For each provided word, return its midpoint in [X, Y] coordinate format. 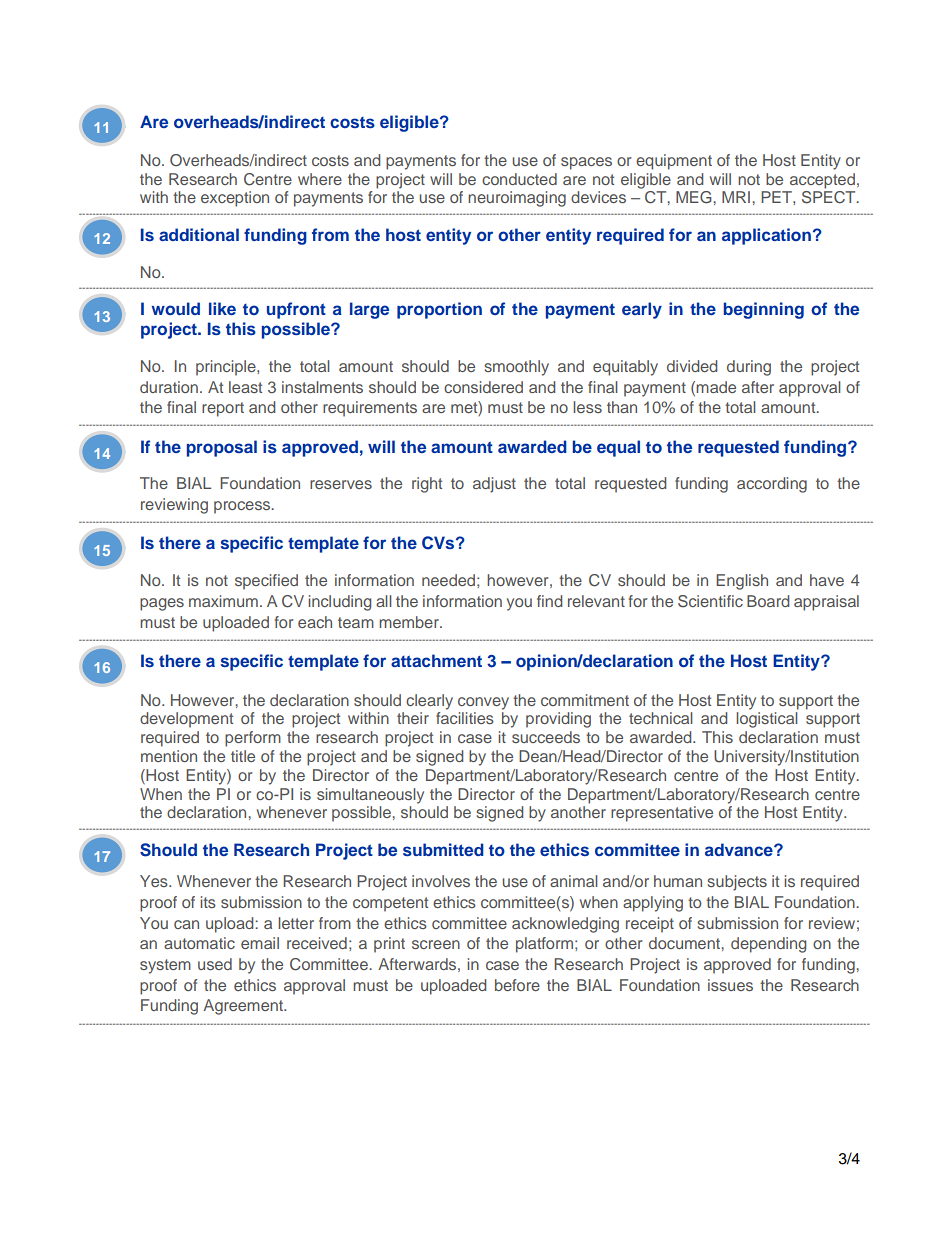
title [243, 756]
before [517, 985]
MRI [736, 197]
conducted [519, 179]
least [245, 387]
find [549, 601]
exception [235, 199]
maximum [223, 601]
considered [483, 387]
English [742, 582]
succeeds [546, 737]
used [215, 964]
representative [662, 814]
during [749, 368]
